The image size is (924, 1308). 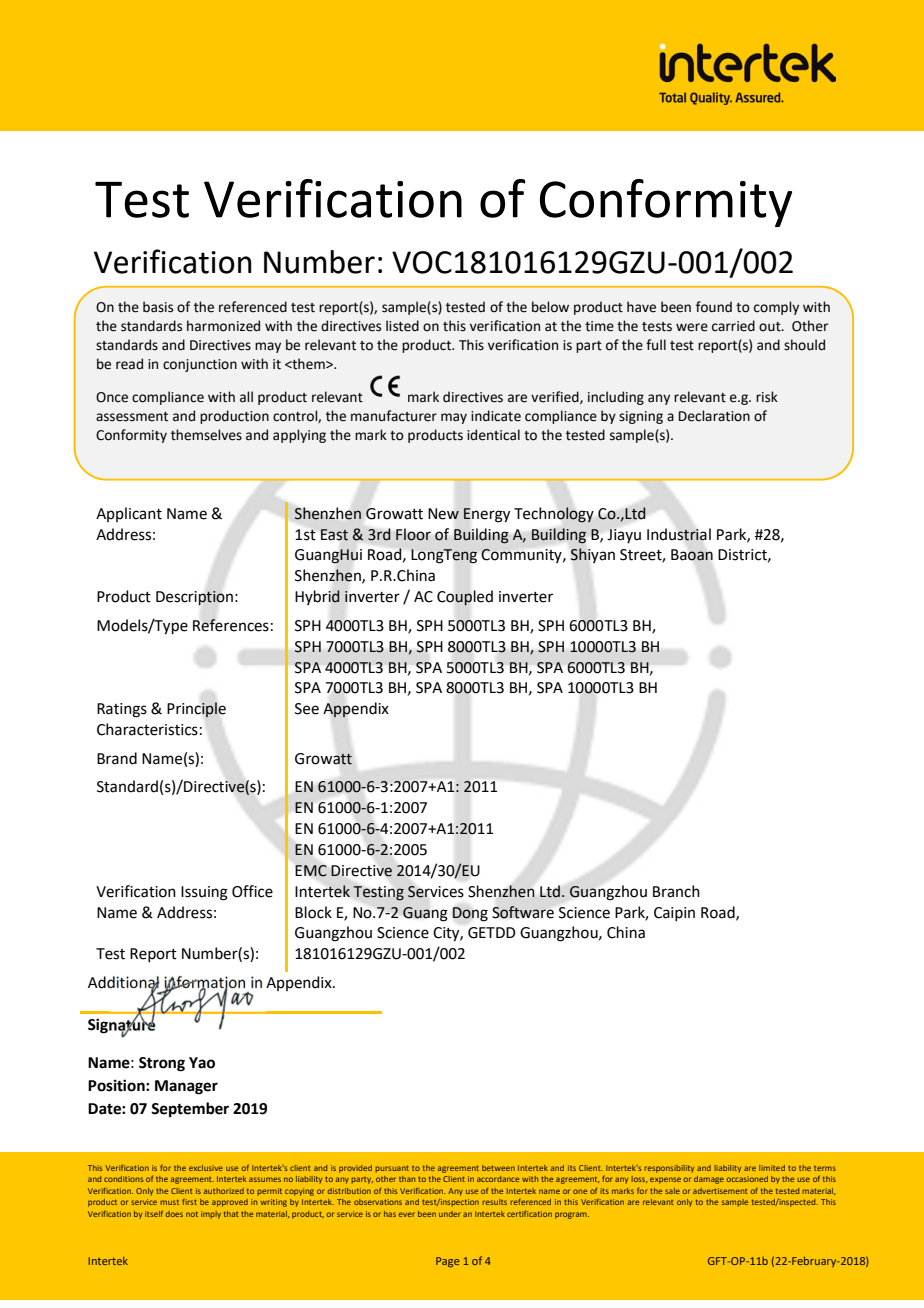 What do you see at coordinates (192, 1214) in the page?
I see `not` at bounding box center [192, 1214].
